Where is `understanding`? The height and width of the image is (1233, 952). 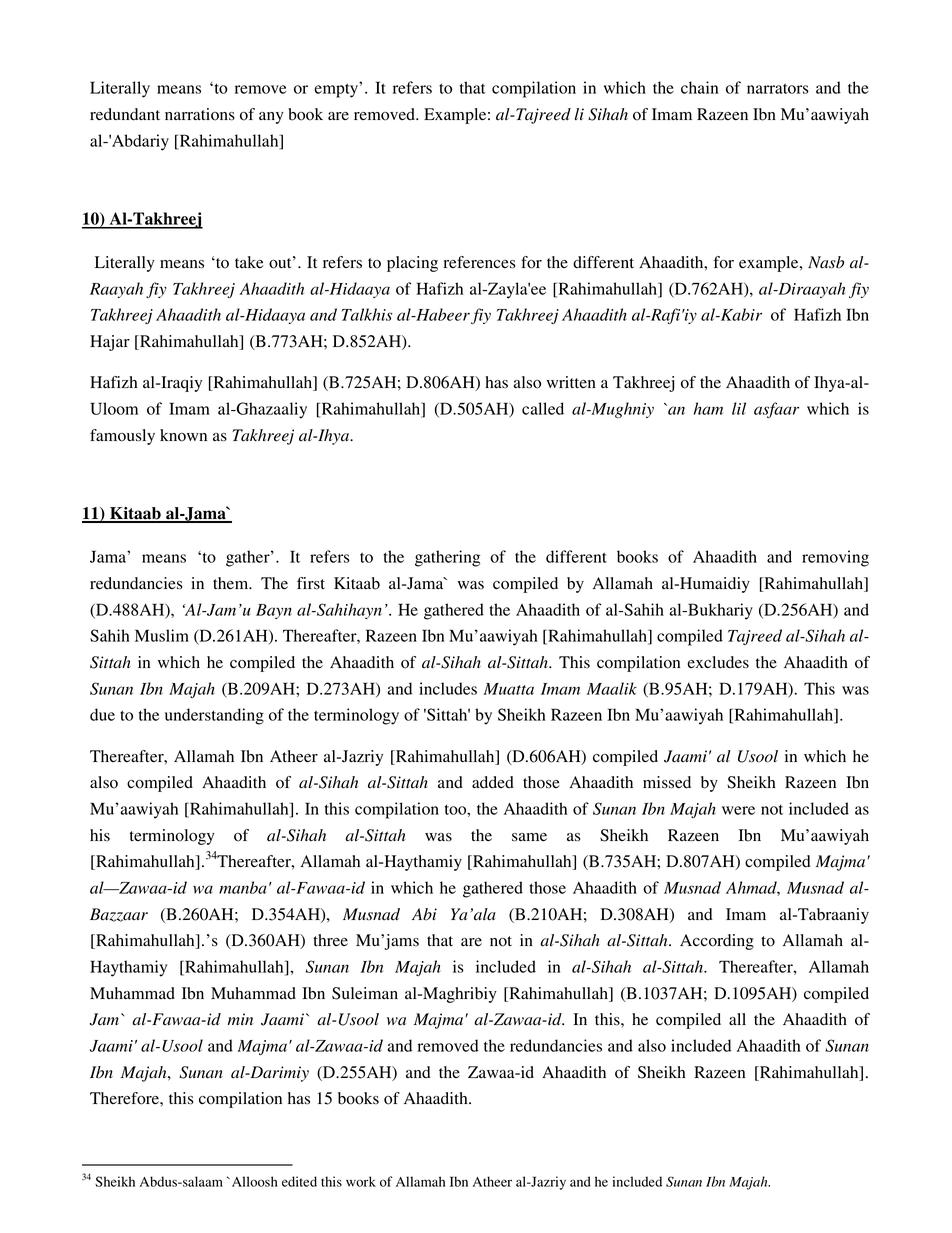
understanding is located at coordinates (214, 716).
